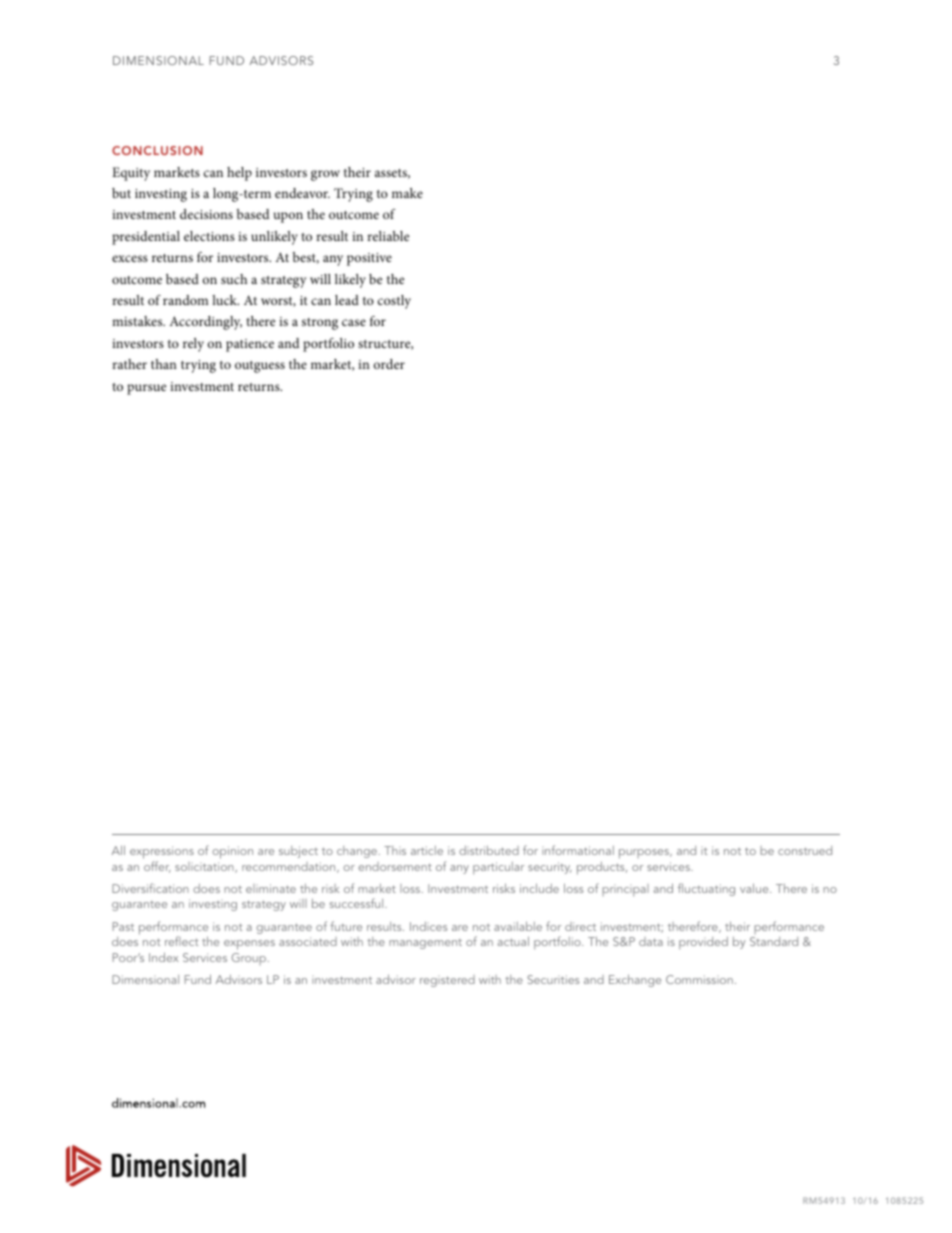  I want to click on reflect, so click(181, 941).
